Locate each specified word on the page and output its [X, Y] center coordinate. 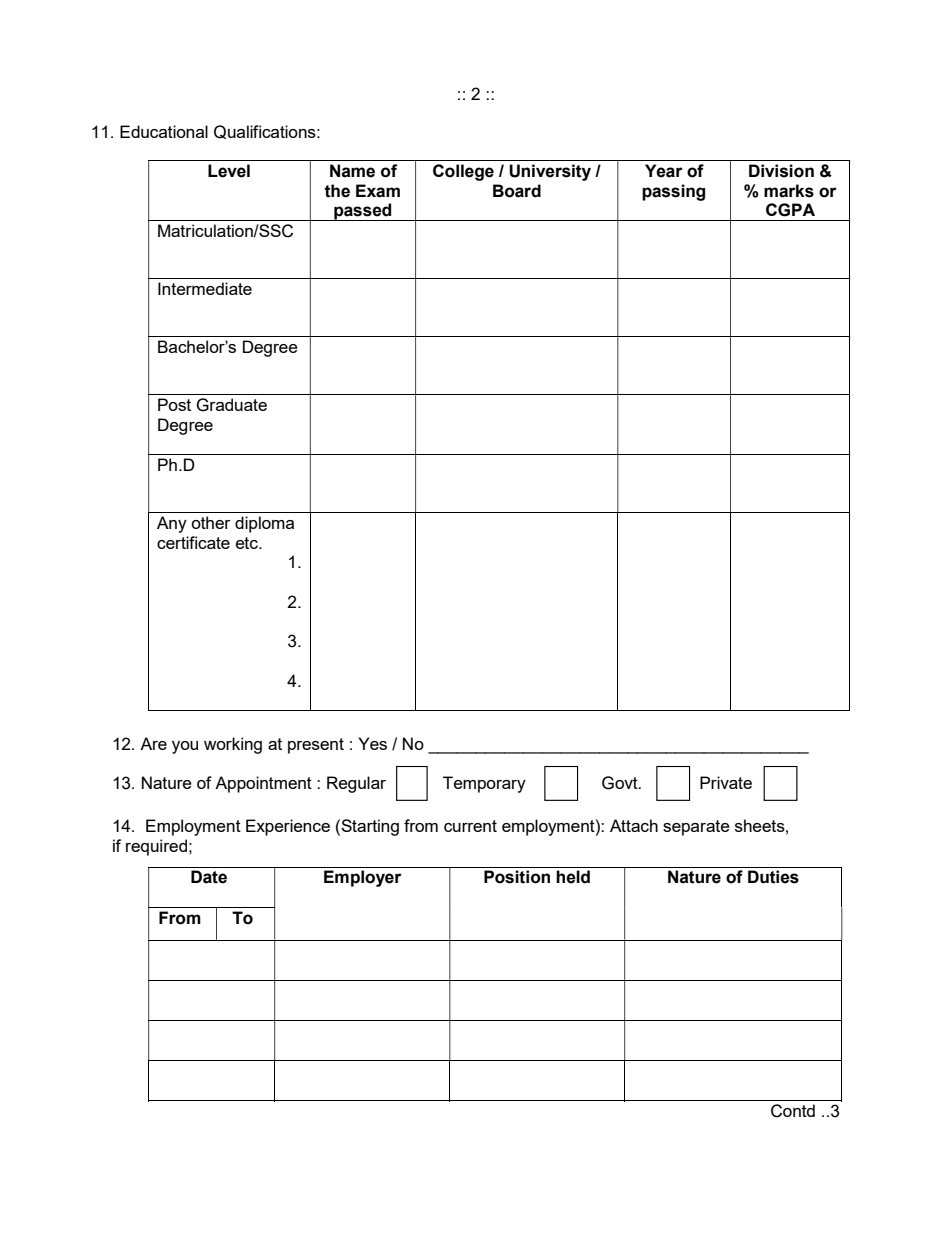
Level [229, 171]
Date [209, 877]
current [470, 826]
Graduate [231, 405]
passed [363, 212]
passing [673, 192]
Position [517, 877]
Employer [363, 878]
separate [696, 828]
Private [726, 782]
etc [248, 543]
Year [664, 171]
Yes [372, 743]
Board [517, 191]
